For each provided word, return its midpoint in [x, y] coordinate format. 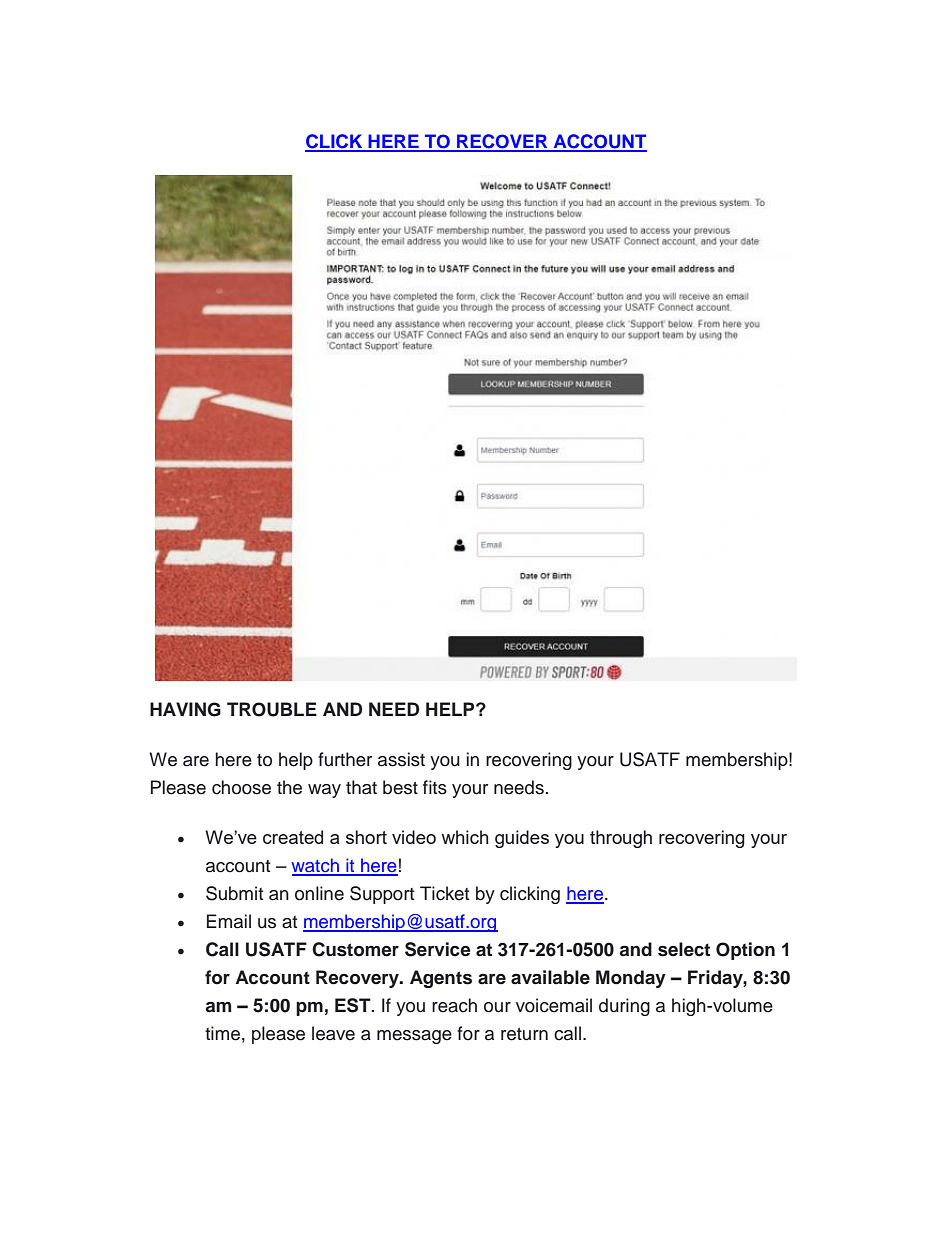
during [624, 1007]
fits [435, 787]
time [222, 1033]
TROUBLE [272, 709]
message [414, 1037]
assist [401, 759]
